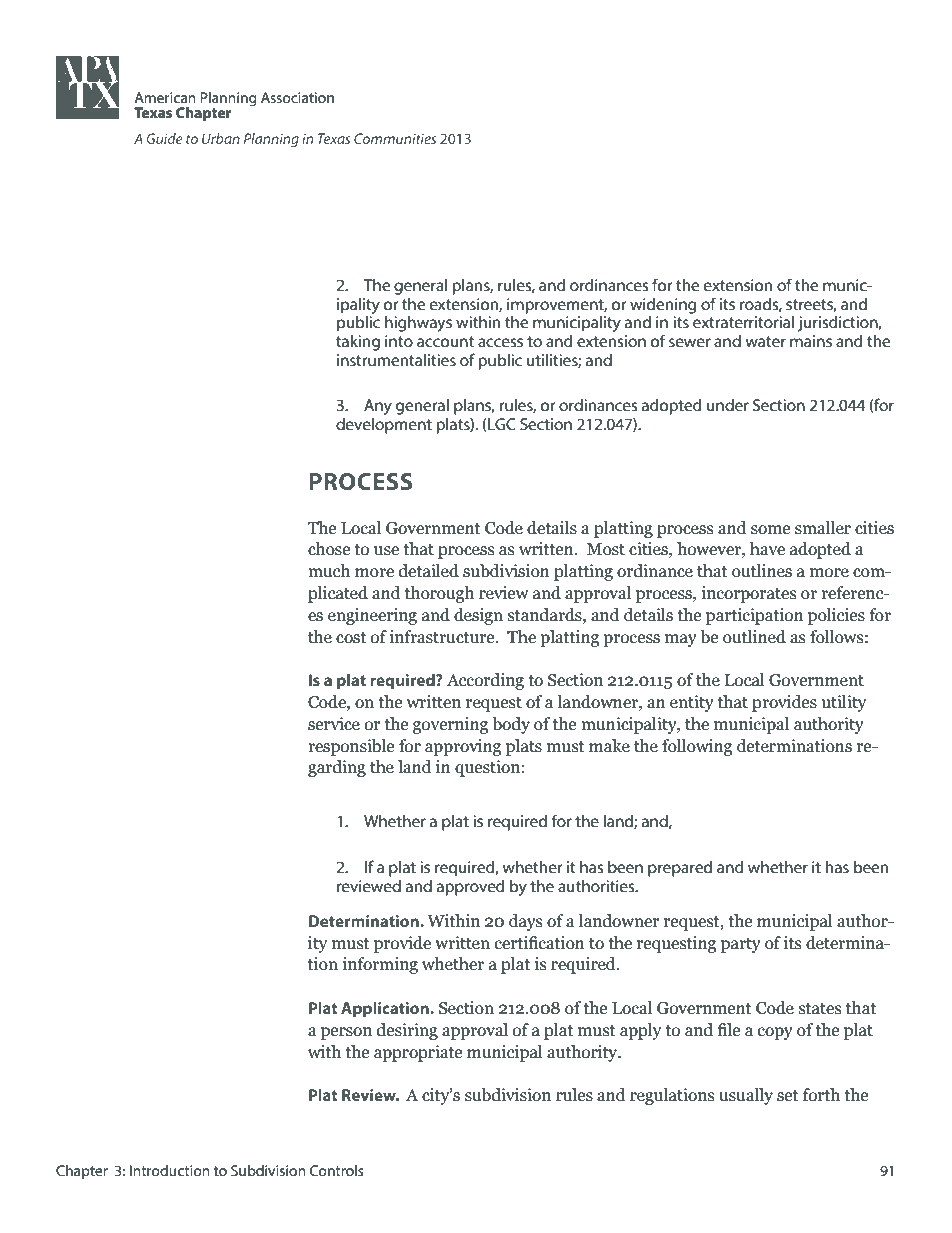 Image resolution: width=952 pixels, height=1233 pixels. I want to click on Controls, so click(336, 1170).
